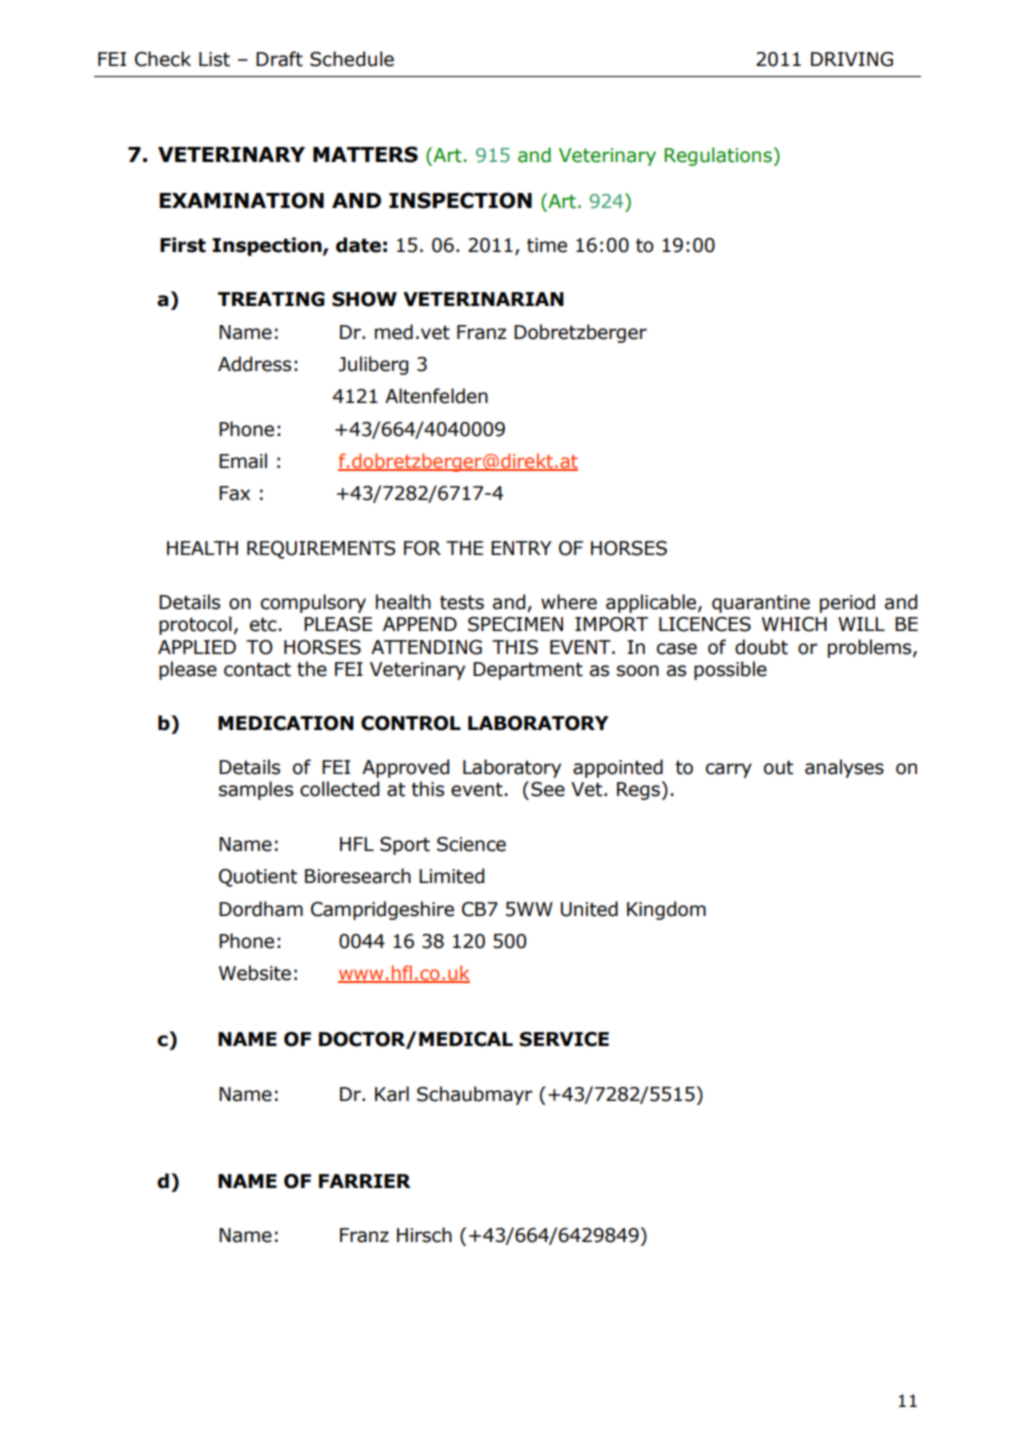 This screenshot has width=1015, height=1436. Describe the element at coordinates (424, 1235) in the screenshot. I see `Hirsch` at that location.
